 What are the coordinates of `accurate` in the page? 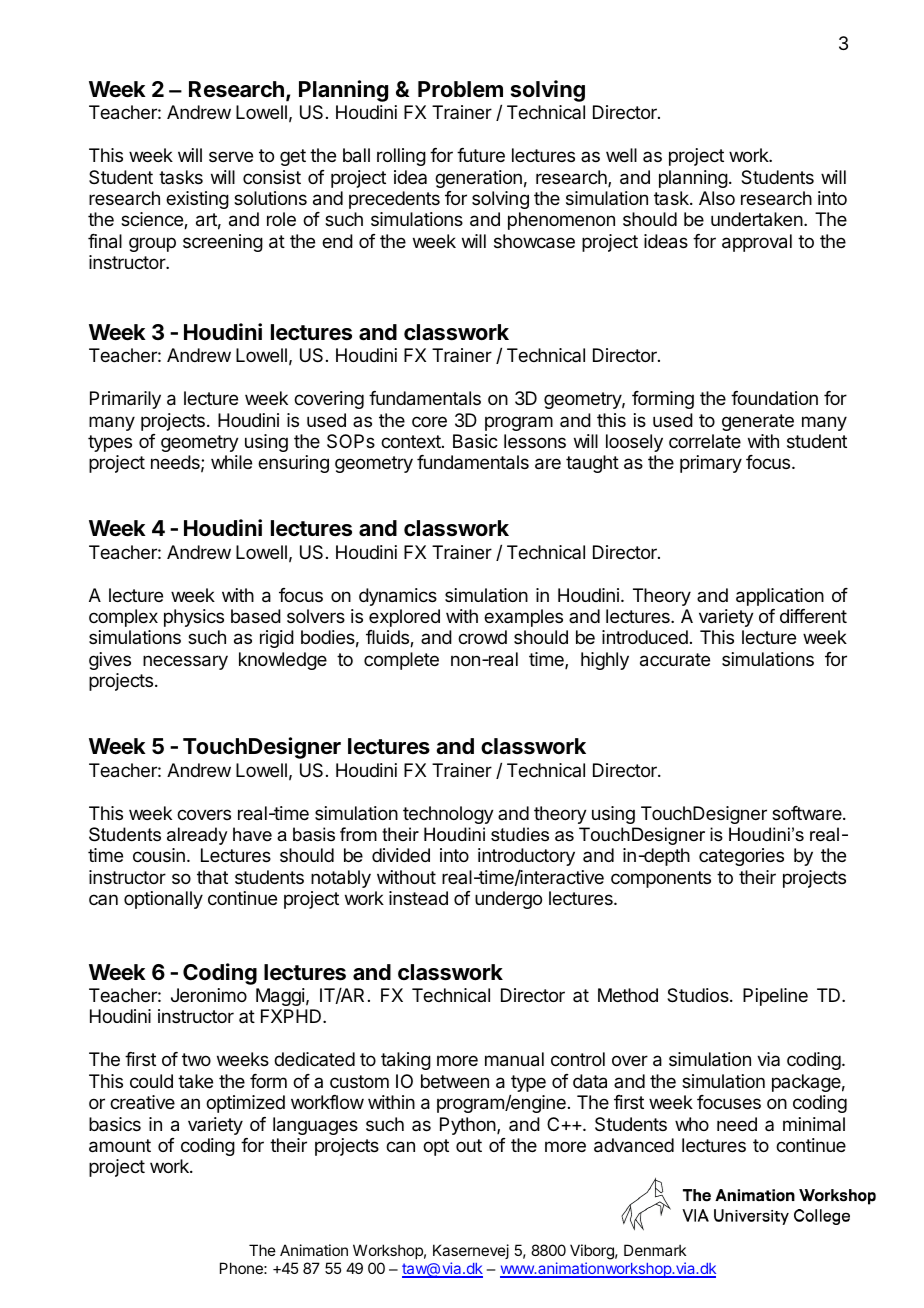 It's located at (675, 660).
